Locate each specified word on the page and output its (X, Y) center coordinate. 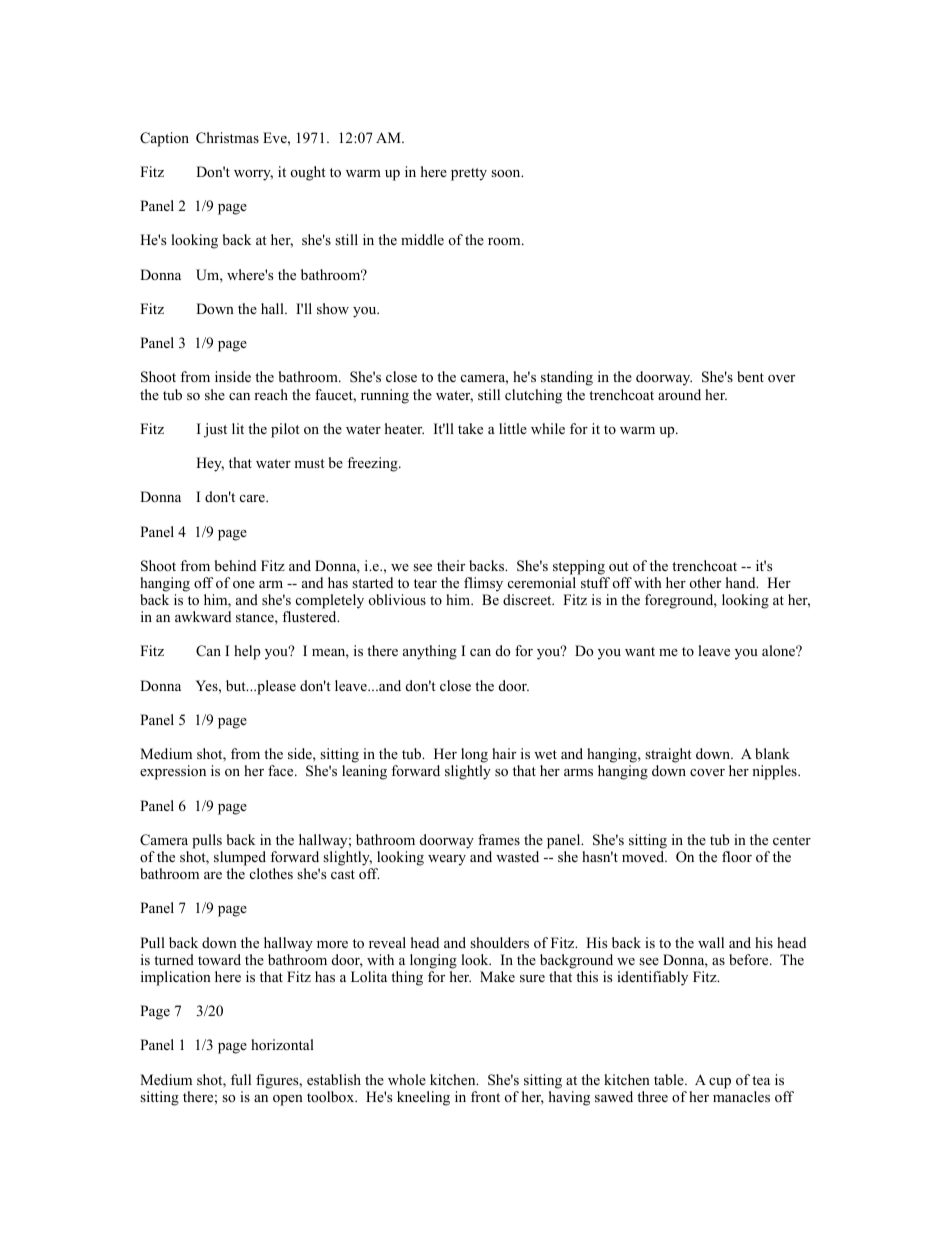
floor (737, 857)
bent (750, 376)
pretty (469, 174)
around (679, 394)
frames (499, 839)
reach (271, 394)
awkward (203, 616)
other (705, 582)
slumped (240, 858)
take (470, 428)
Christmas (227, 138)
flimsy (483, 584)
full (241, 1079)
